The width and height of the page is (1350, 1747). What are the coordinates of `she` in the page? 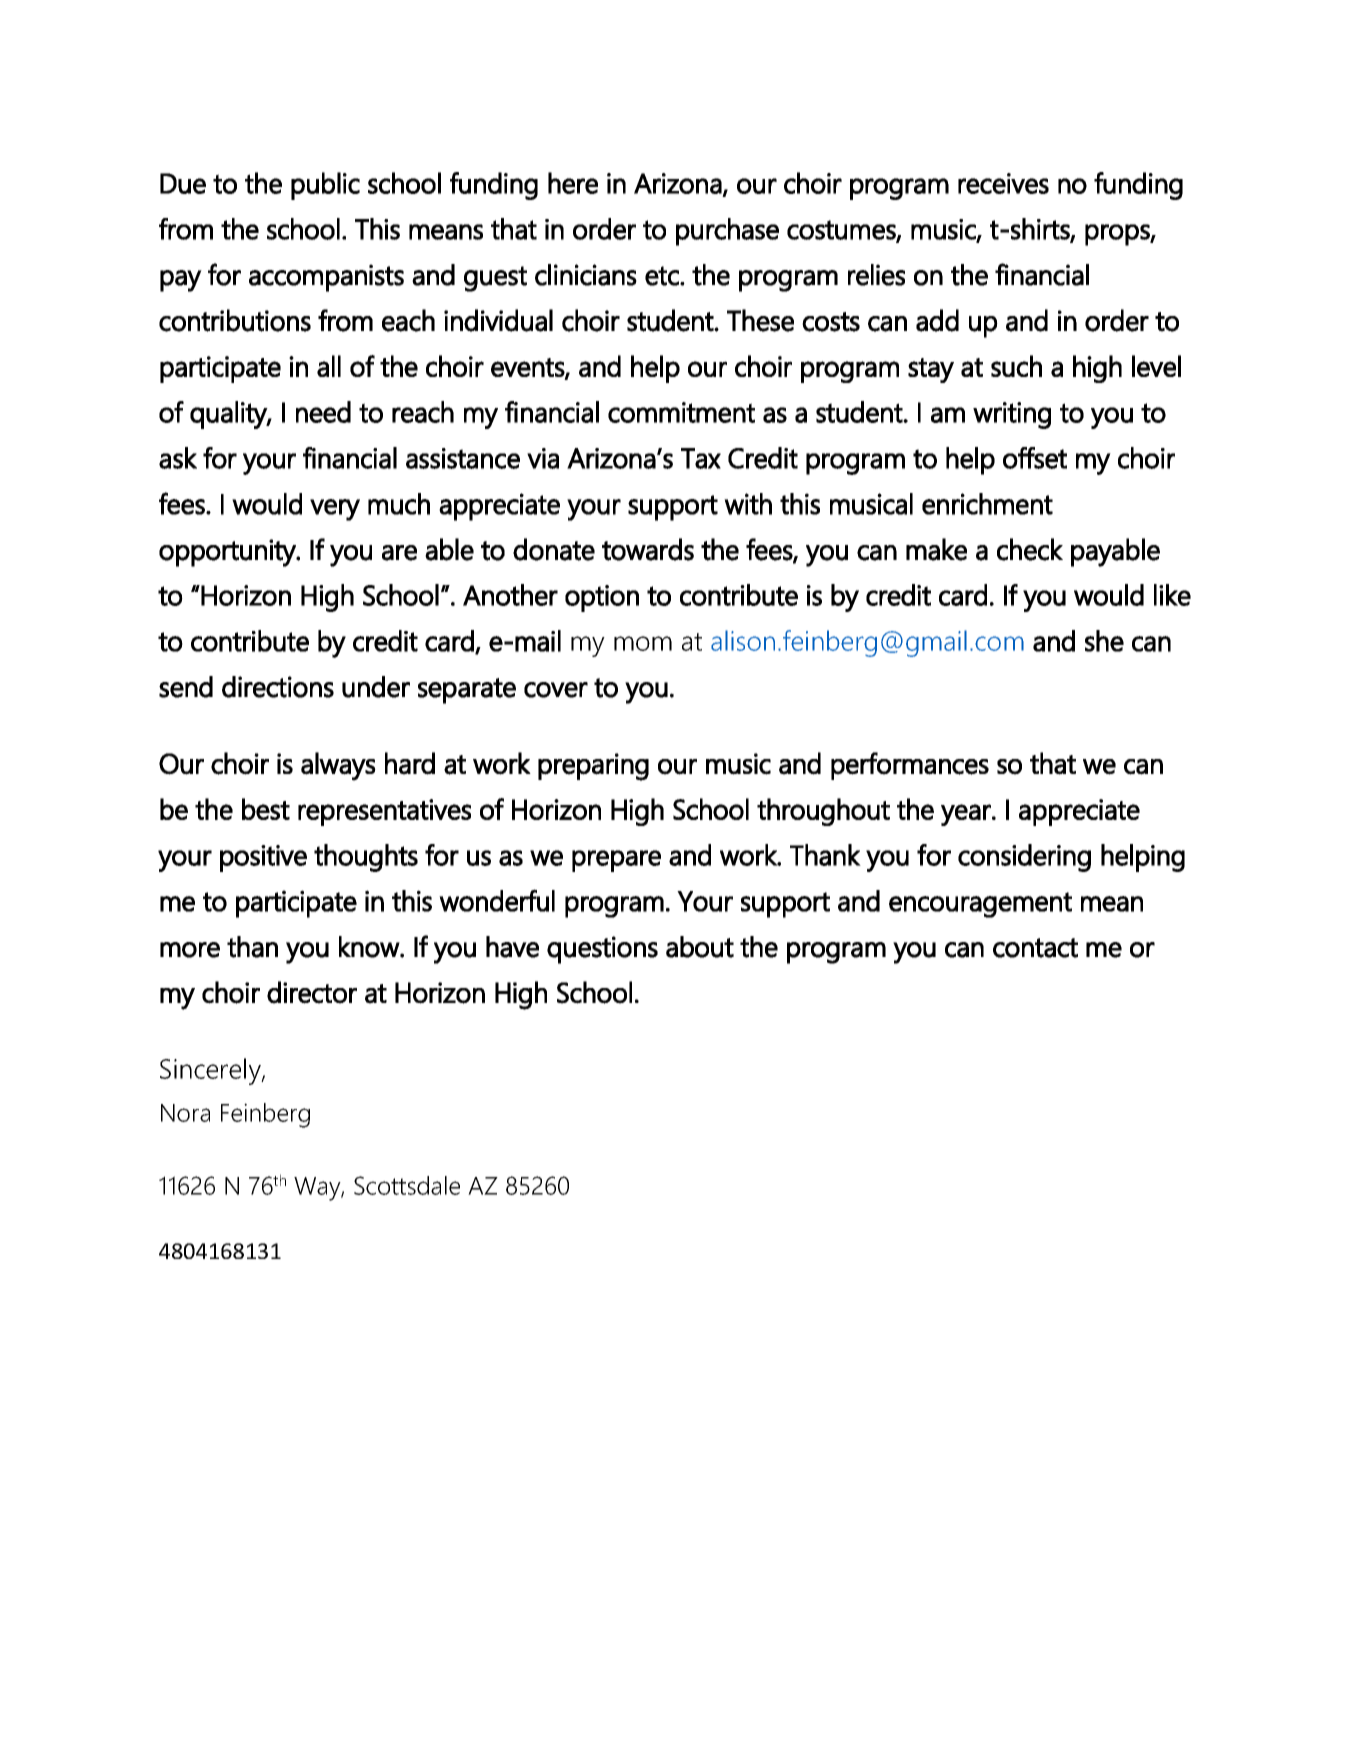 It's located at (1104, 641).
